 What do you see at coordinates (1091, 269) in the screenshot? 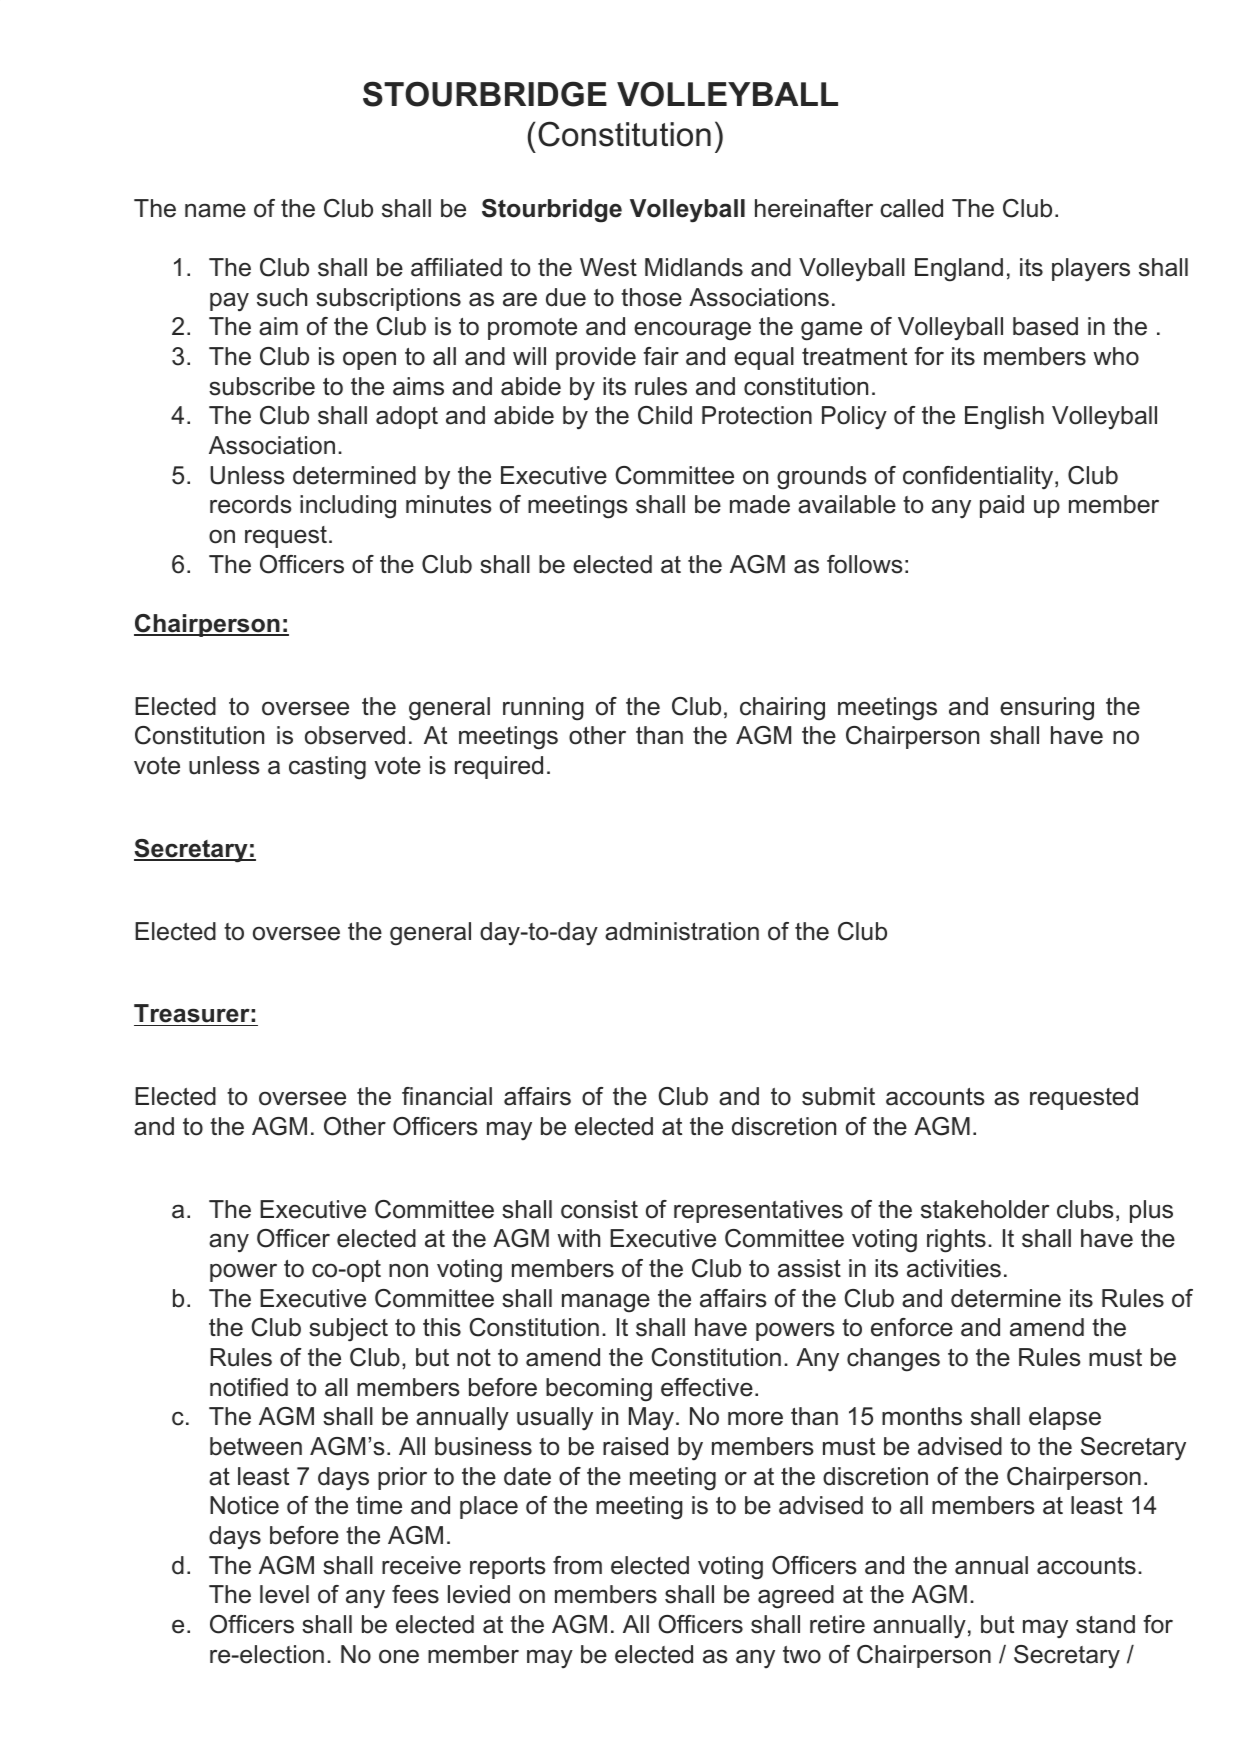
I see `players` at bounding box center [1091, 269].
